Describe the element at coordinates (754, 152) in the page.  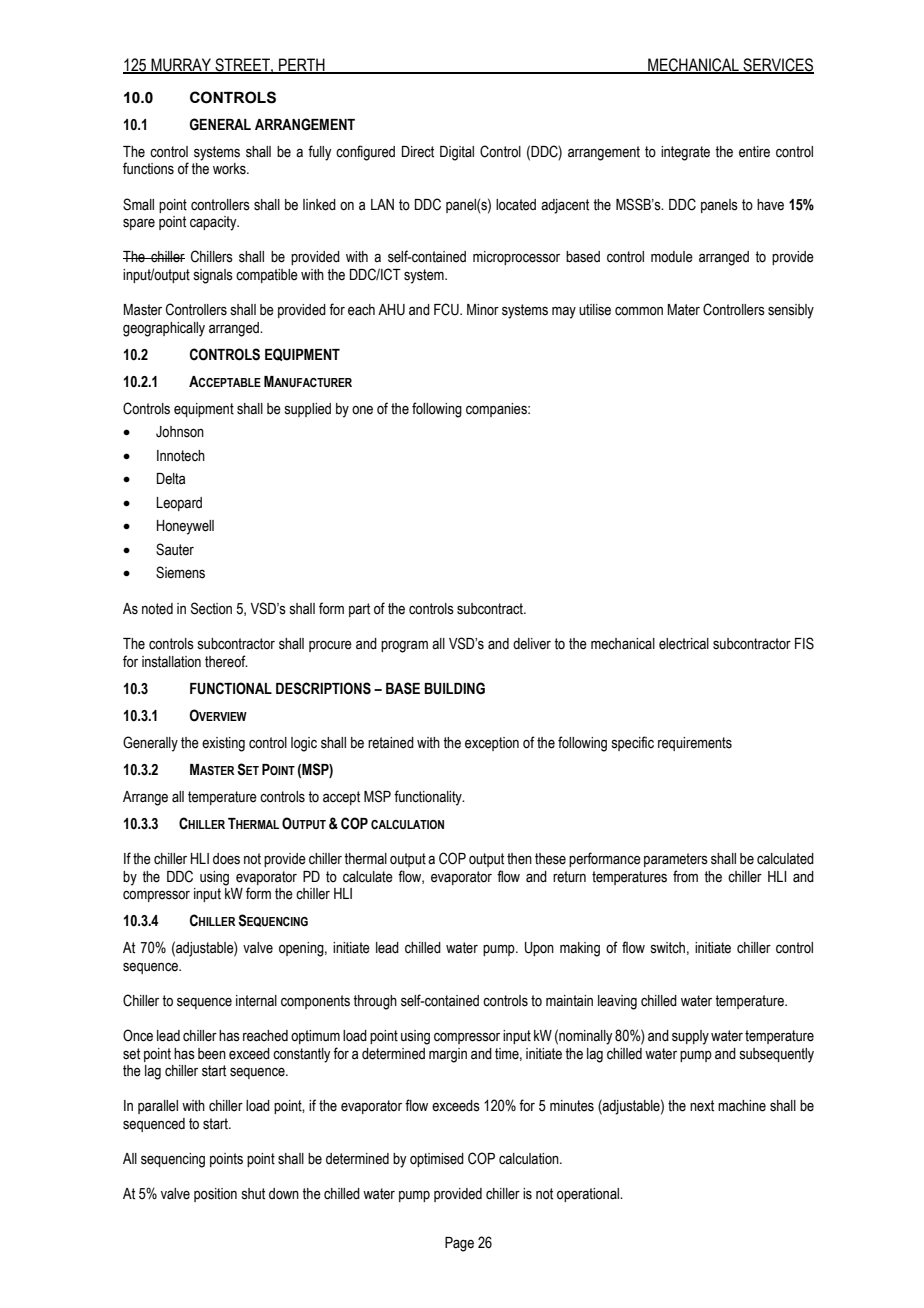
I see `entire` at that location.
